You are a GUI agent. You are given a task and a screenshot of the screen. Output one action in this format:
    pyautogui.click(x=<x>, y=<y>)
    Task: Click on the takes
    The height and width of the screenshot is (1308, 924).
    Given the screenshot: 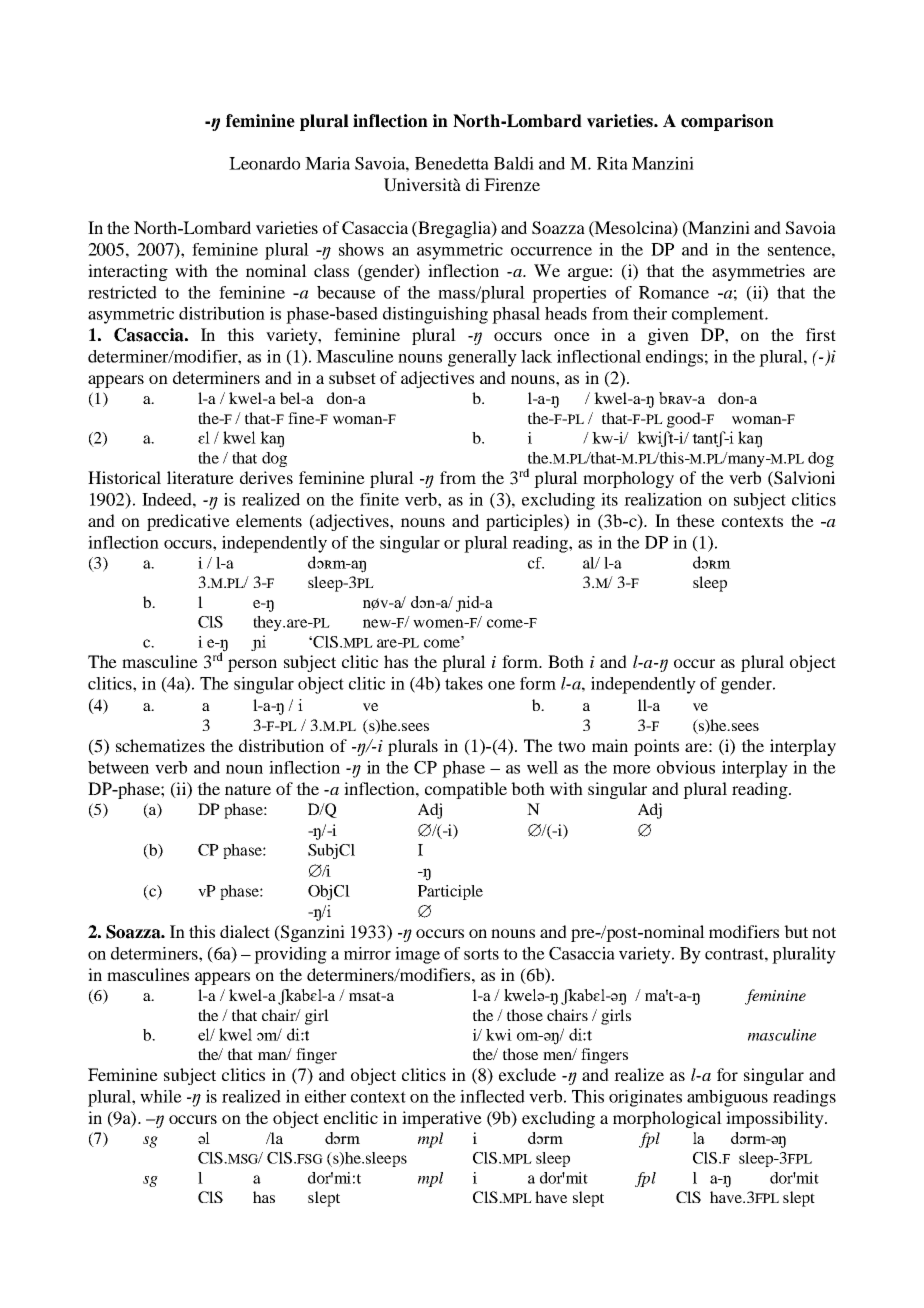 What is the action you would take?
    pyautogui.click(x=464, y=683)
